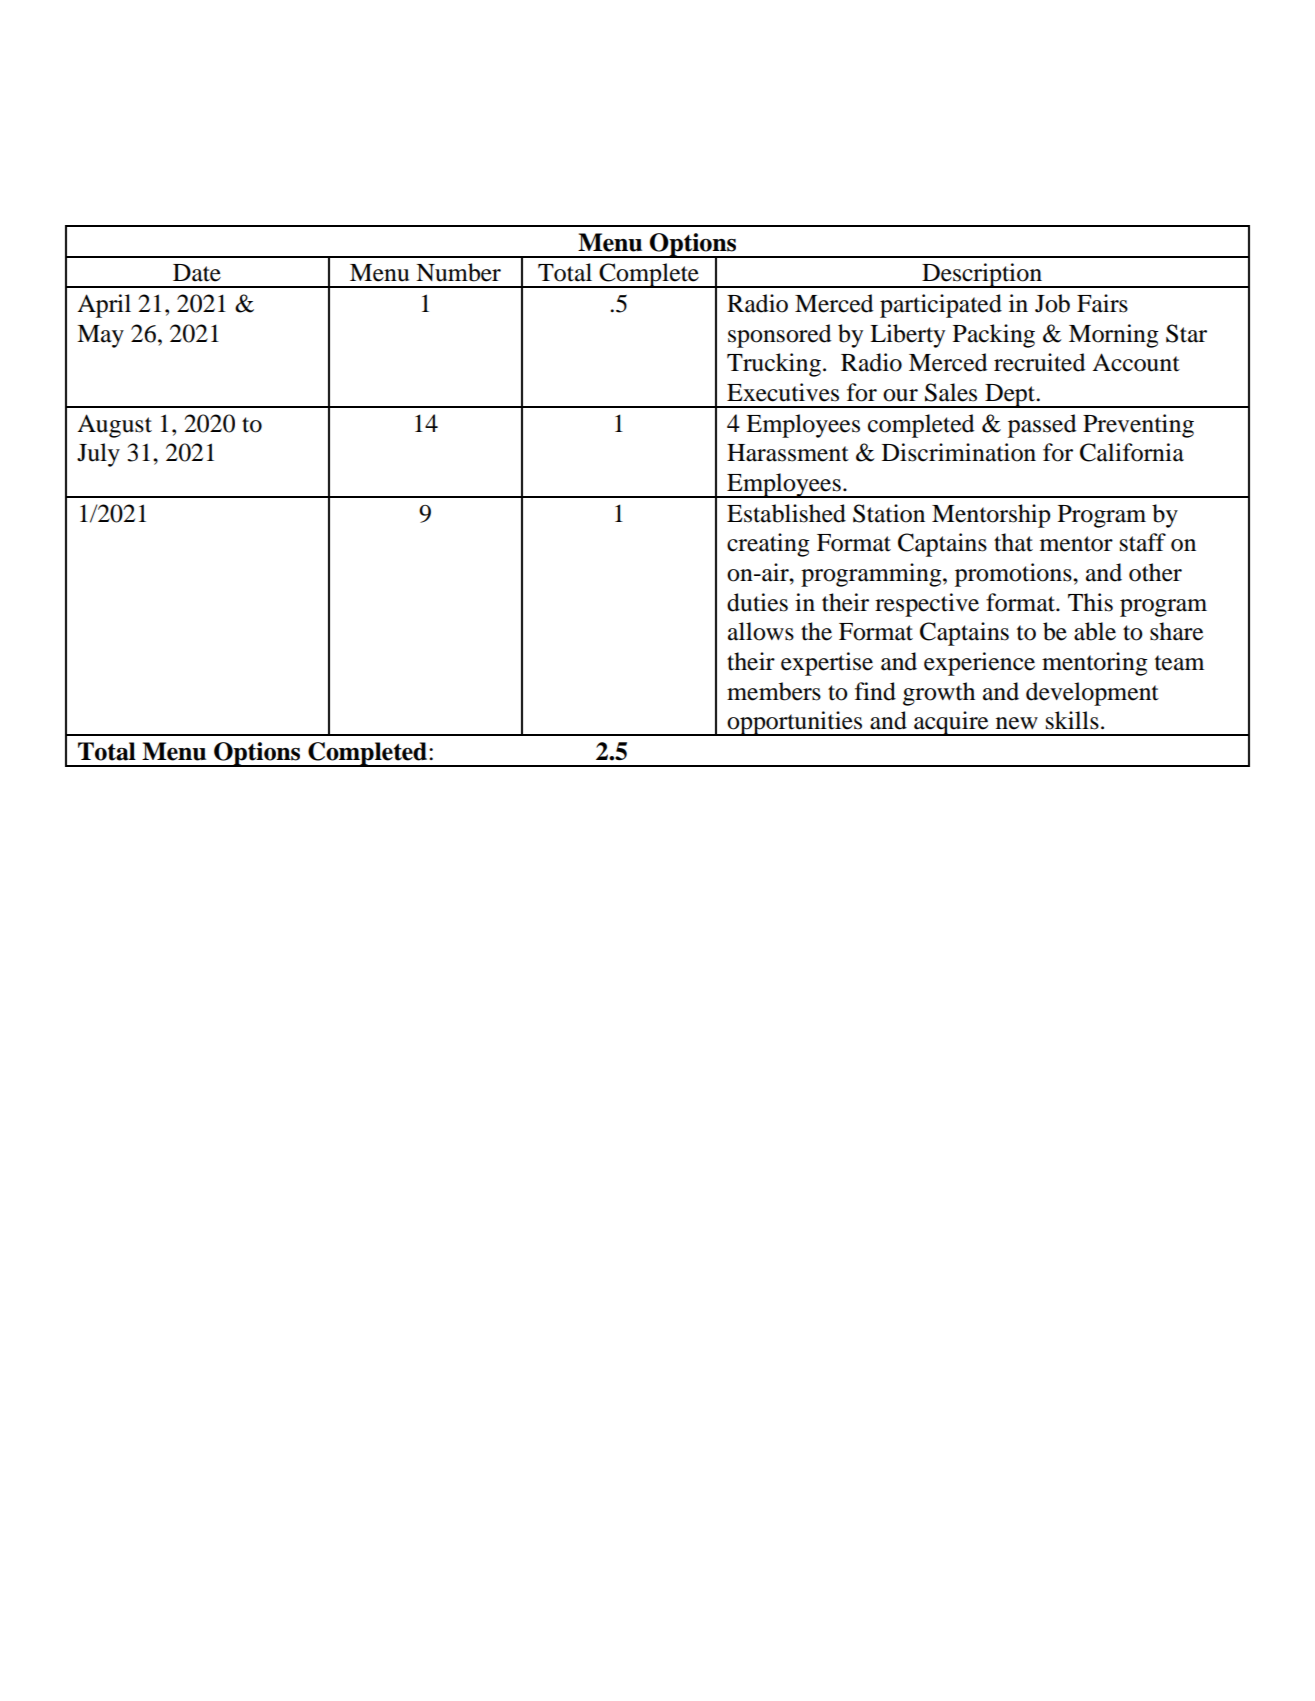 The image size is (1315, 1701). What do you see at coordinates (1014, 575) in the screenshot?
I see `promotions` at bounding box center [1014, 575].
